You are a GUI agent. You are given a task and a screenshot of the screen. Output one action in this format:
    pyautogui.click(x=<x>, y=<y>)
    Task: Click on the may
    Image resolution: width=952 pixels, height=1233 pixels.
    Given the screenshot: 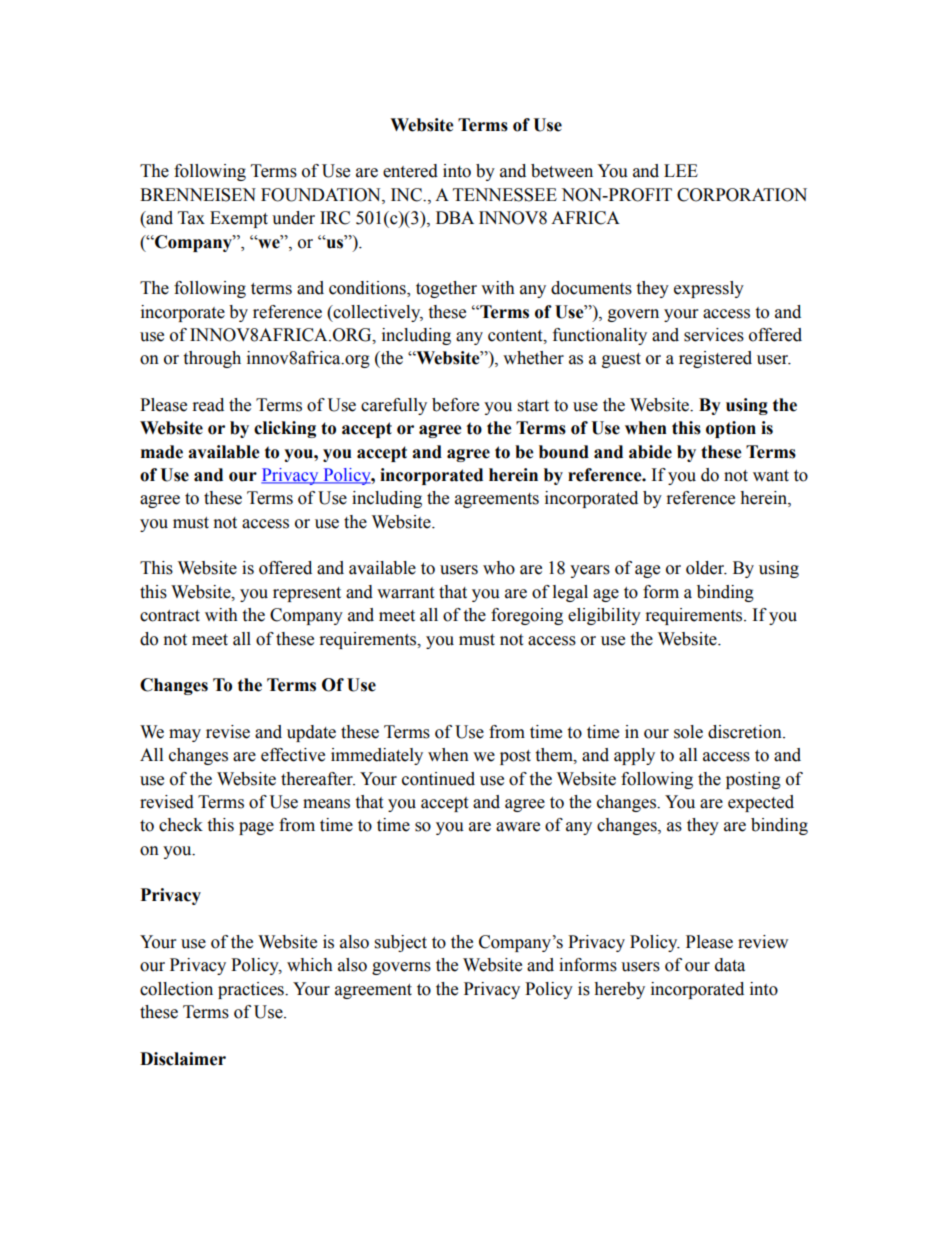 What is the action you would take?
    pyautogui.click(x=185, y=735)
